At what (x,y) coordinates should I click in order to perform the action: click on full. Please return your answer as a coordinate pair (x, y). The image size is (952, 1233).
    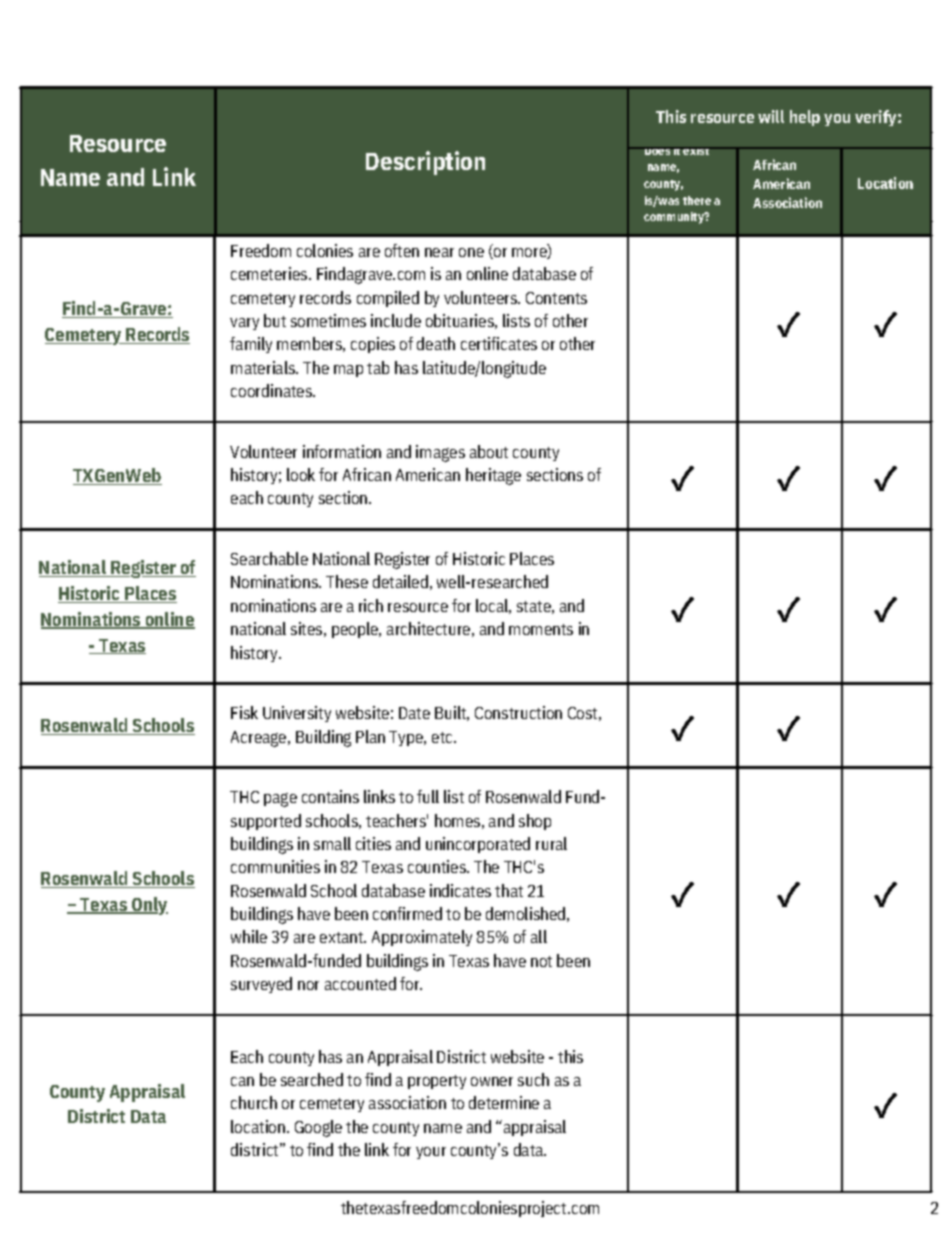
    Looking at the image, I should click on (428, 796).
